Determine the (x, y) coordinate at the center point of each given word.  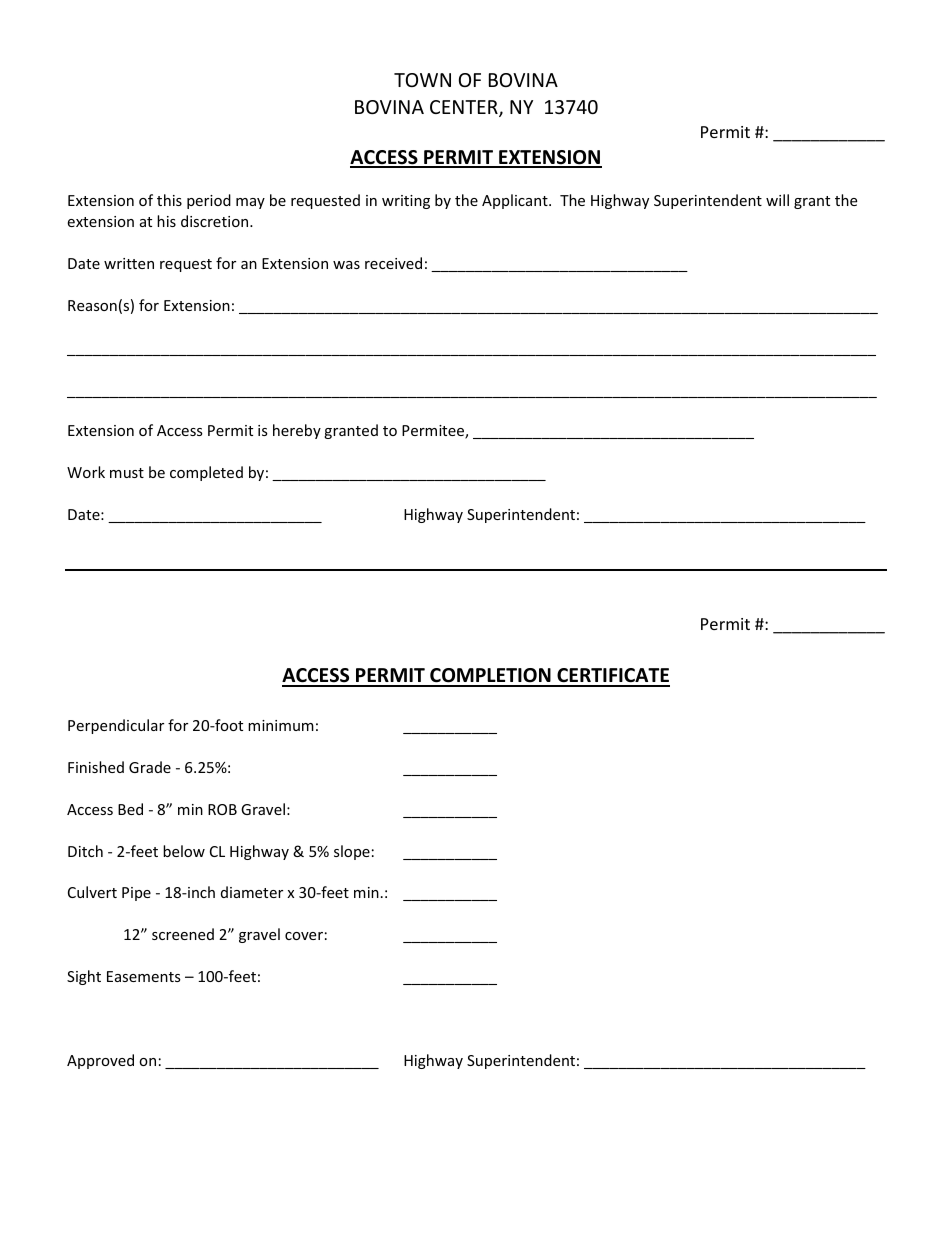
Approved (100, 1061)
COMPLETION (490, 677)
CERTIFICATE (612, 677)
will (777, 200)
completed (206, 473)
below (184, 851)
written (129, 263)
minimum (281, 725)
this (169, 200)
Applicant (516, 201)
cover (304, 936)
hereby (297, 431)
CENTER (465, 108)
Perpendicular (116, 726)
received (393, 263)
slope (352, 852)
